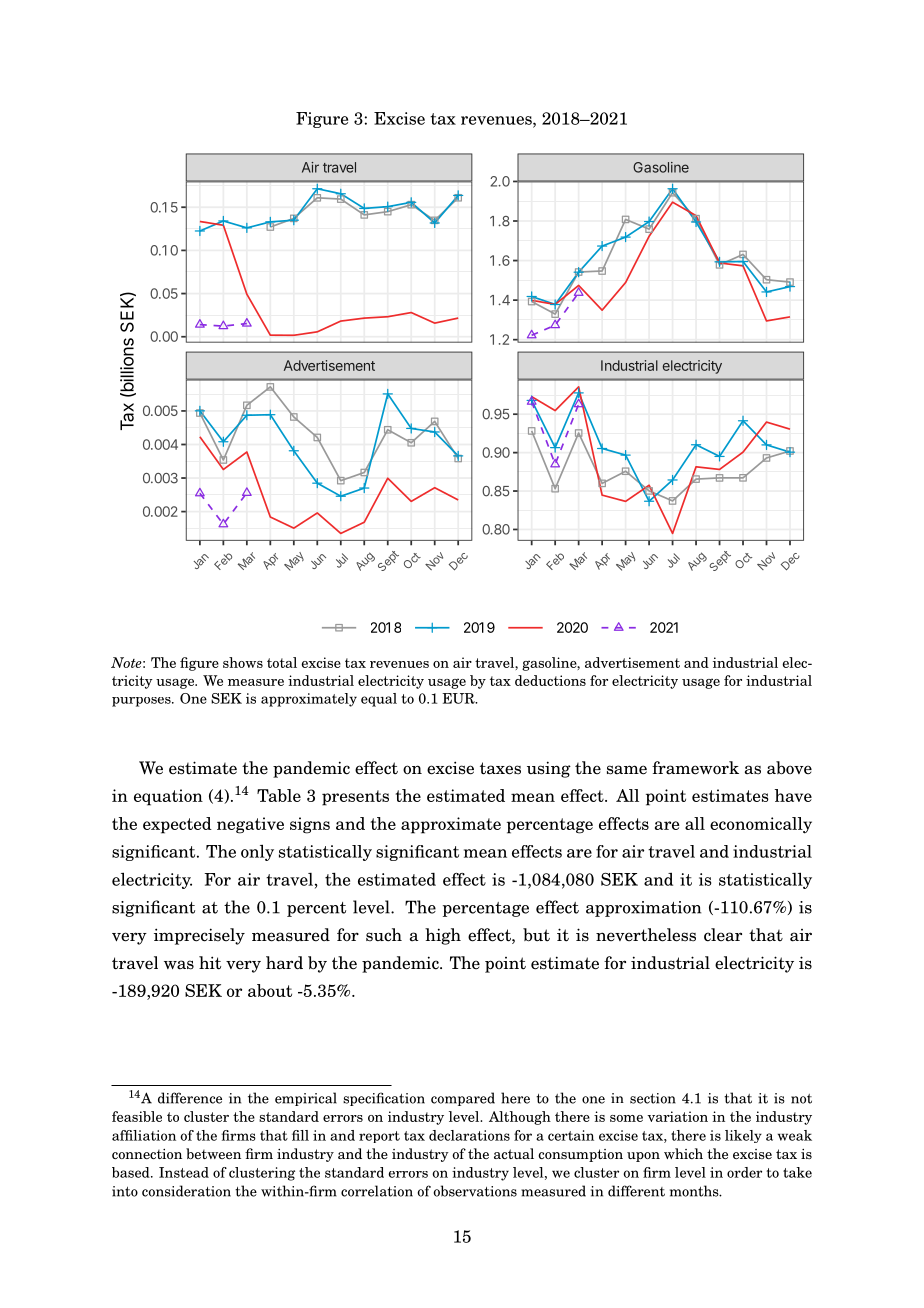  I want to click on order, so click(744, 1172).
